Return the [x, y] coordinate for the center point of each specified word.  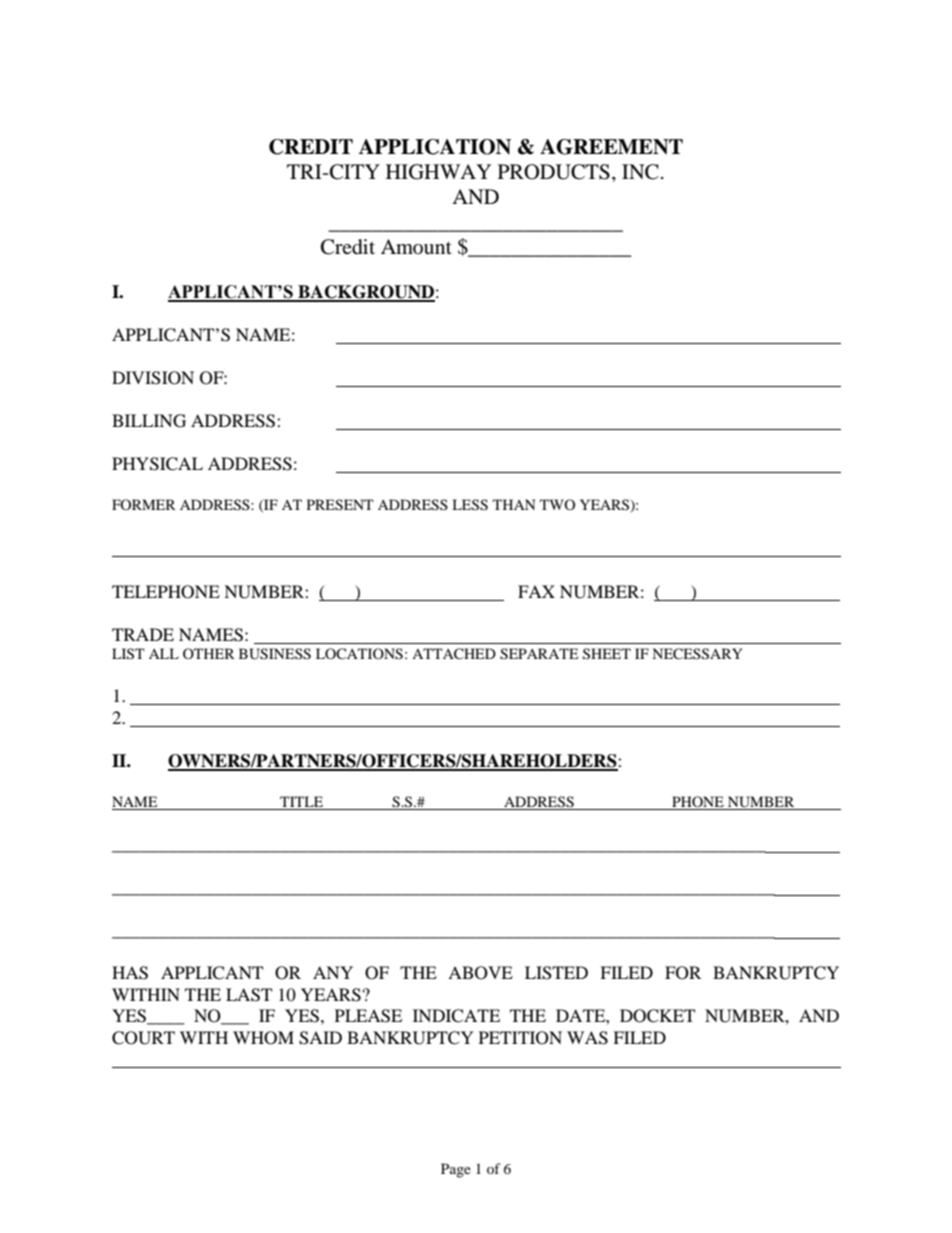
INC [640, 172]
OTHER [209, 653]
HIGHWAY [438, 172]
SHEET [607, 654]
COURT [143, 1038]
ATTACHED [454, 654]
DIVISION [153, 378]
